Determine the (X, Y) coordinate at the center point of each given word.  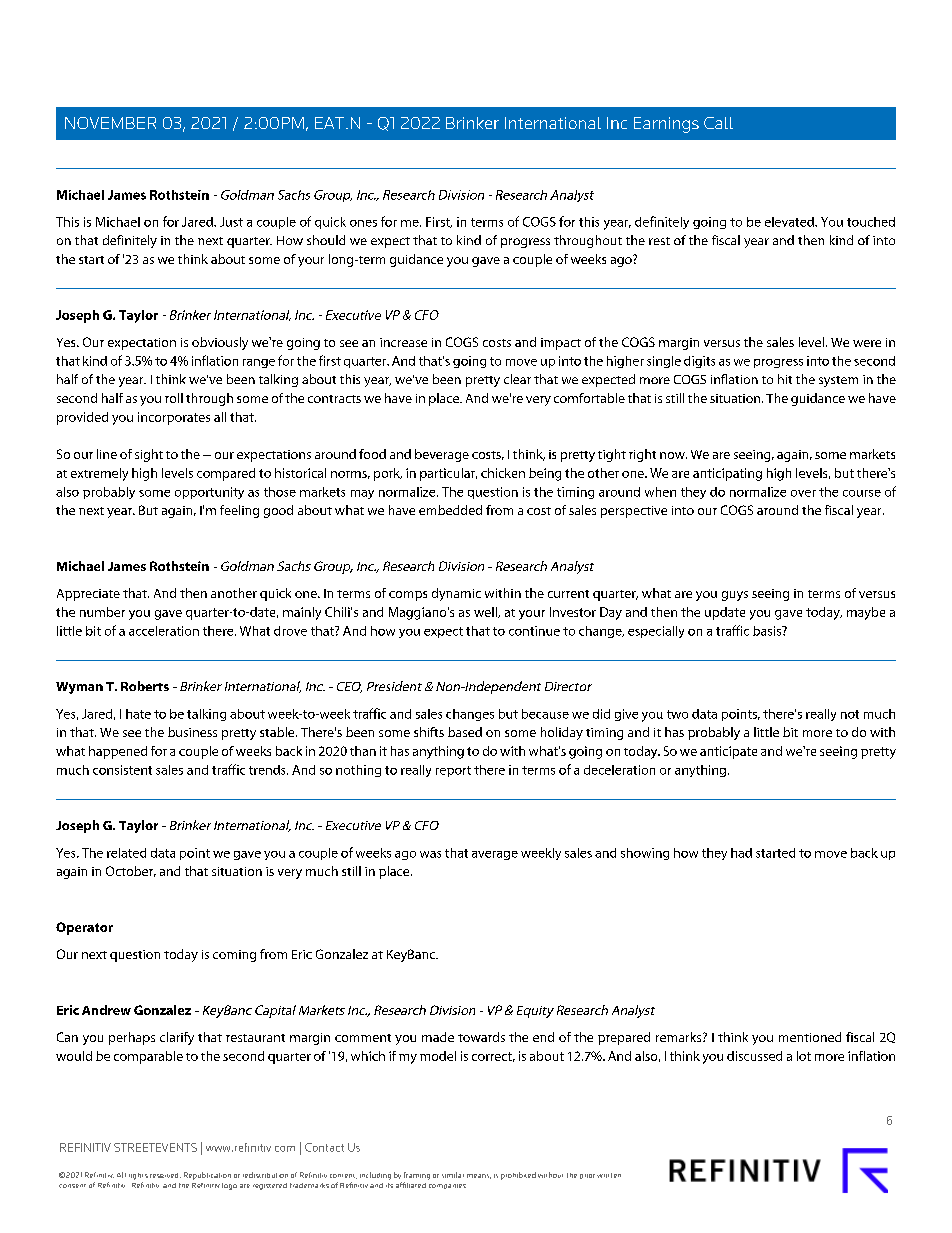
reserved (165, 1175)
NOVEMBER (110, 123)
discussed (754, 1056)
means (479, 1176)
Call (718, 123)
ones (363, 223)
